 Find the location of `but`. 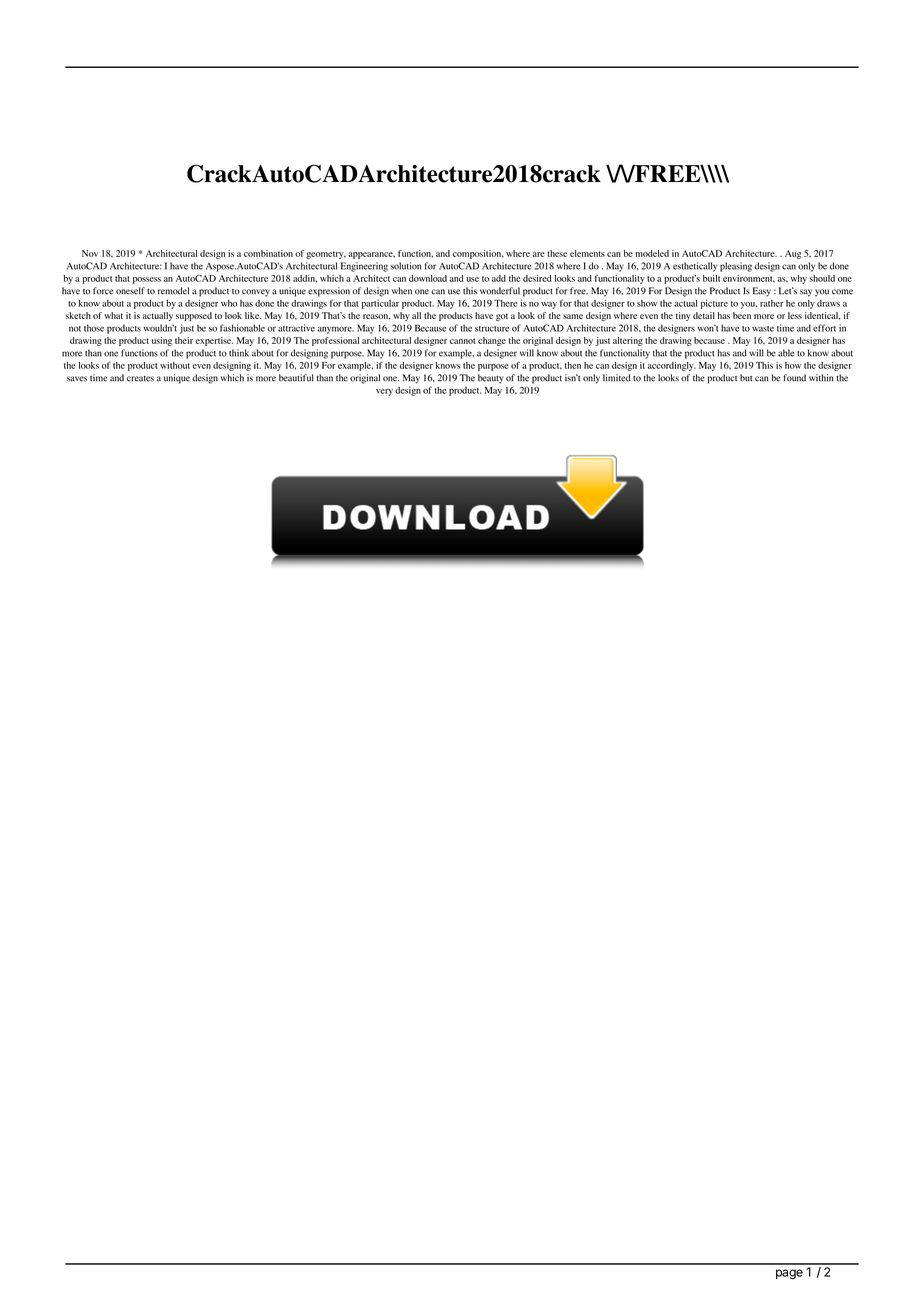

but is located at coordinates (746, 378).
